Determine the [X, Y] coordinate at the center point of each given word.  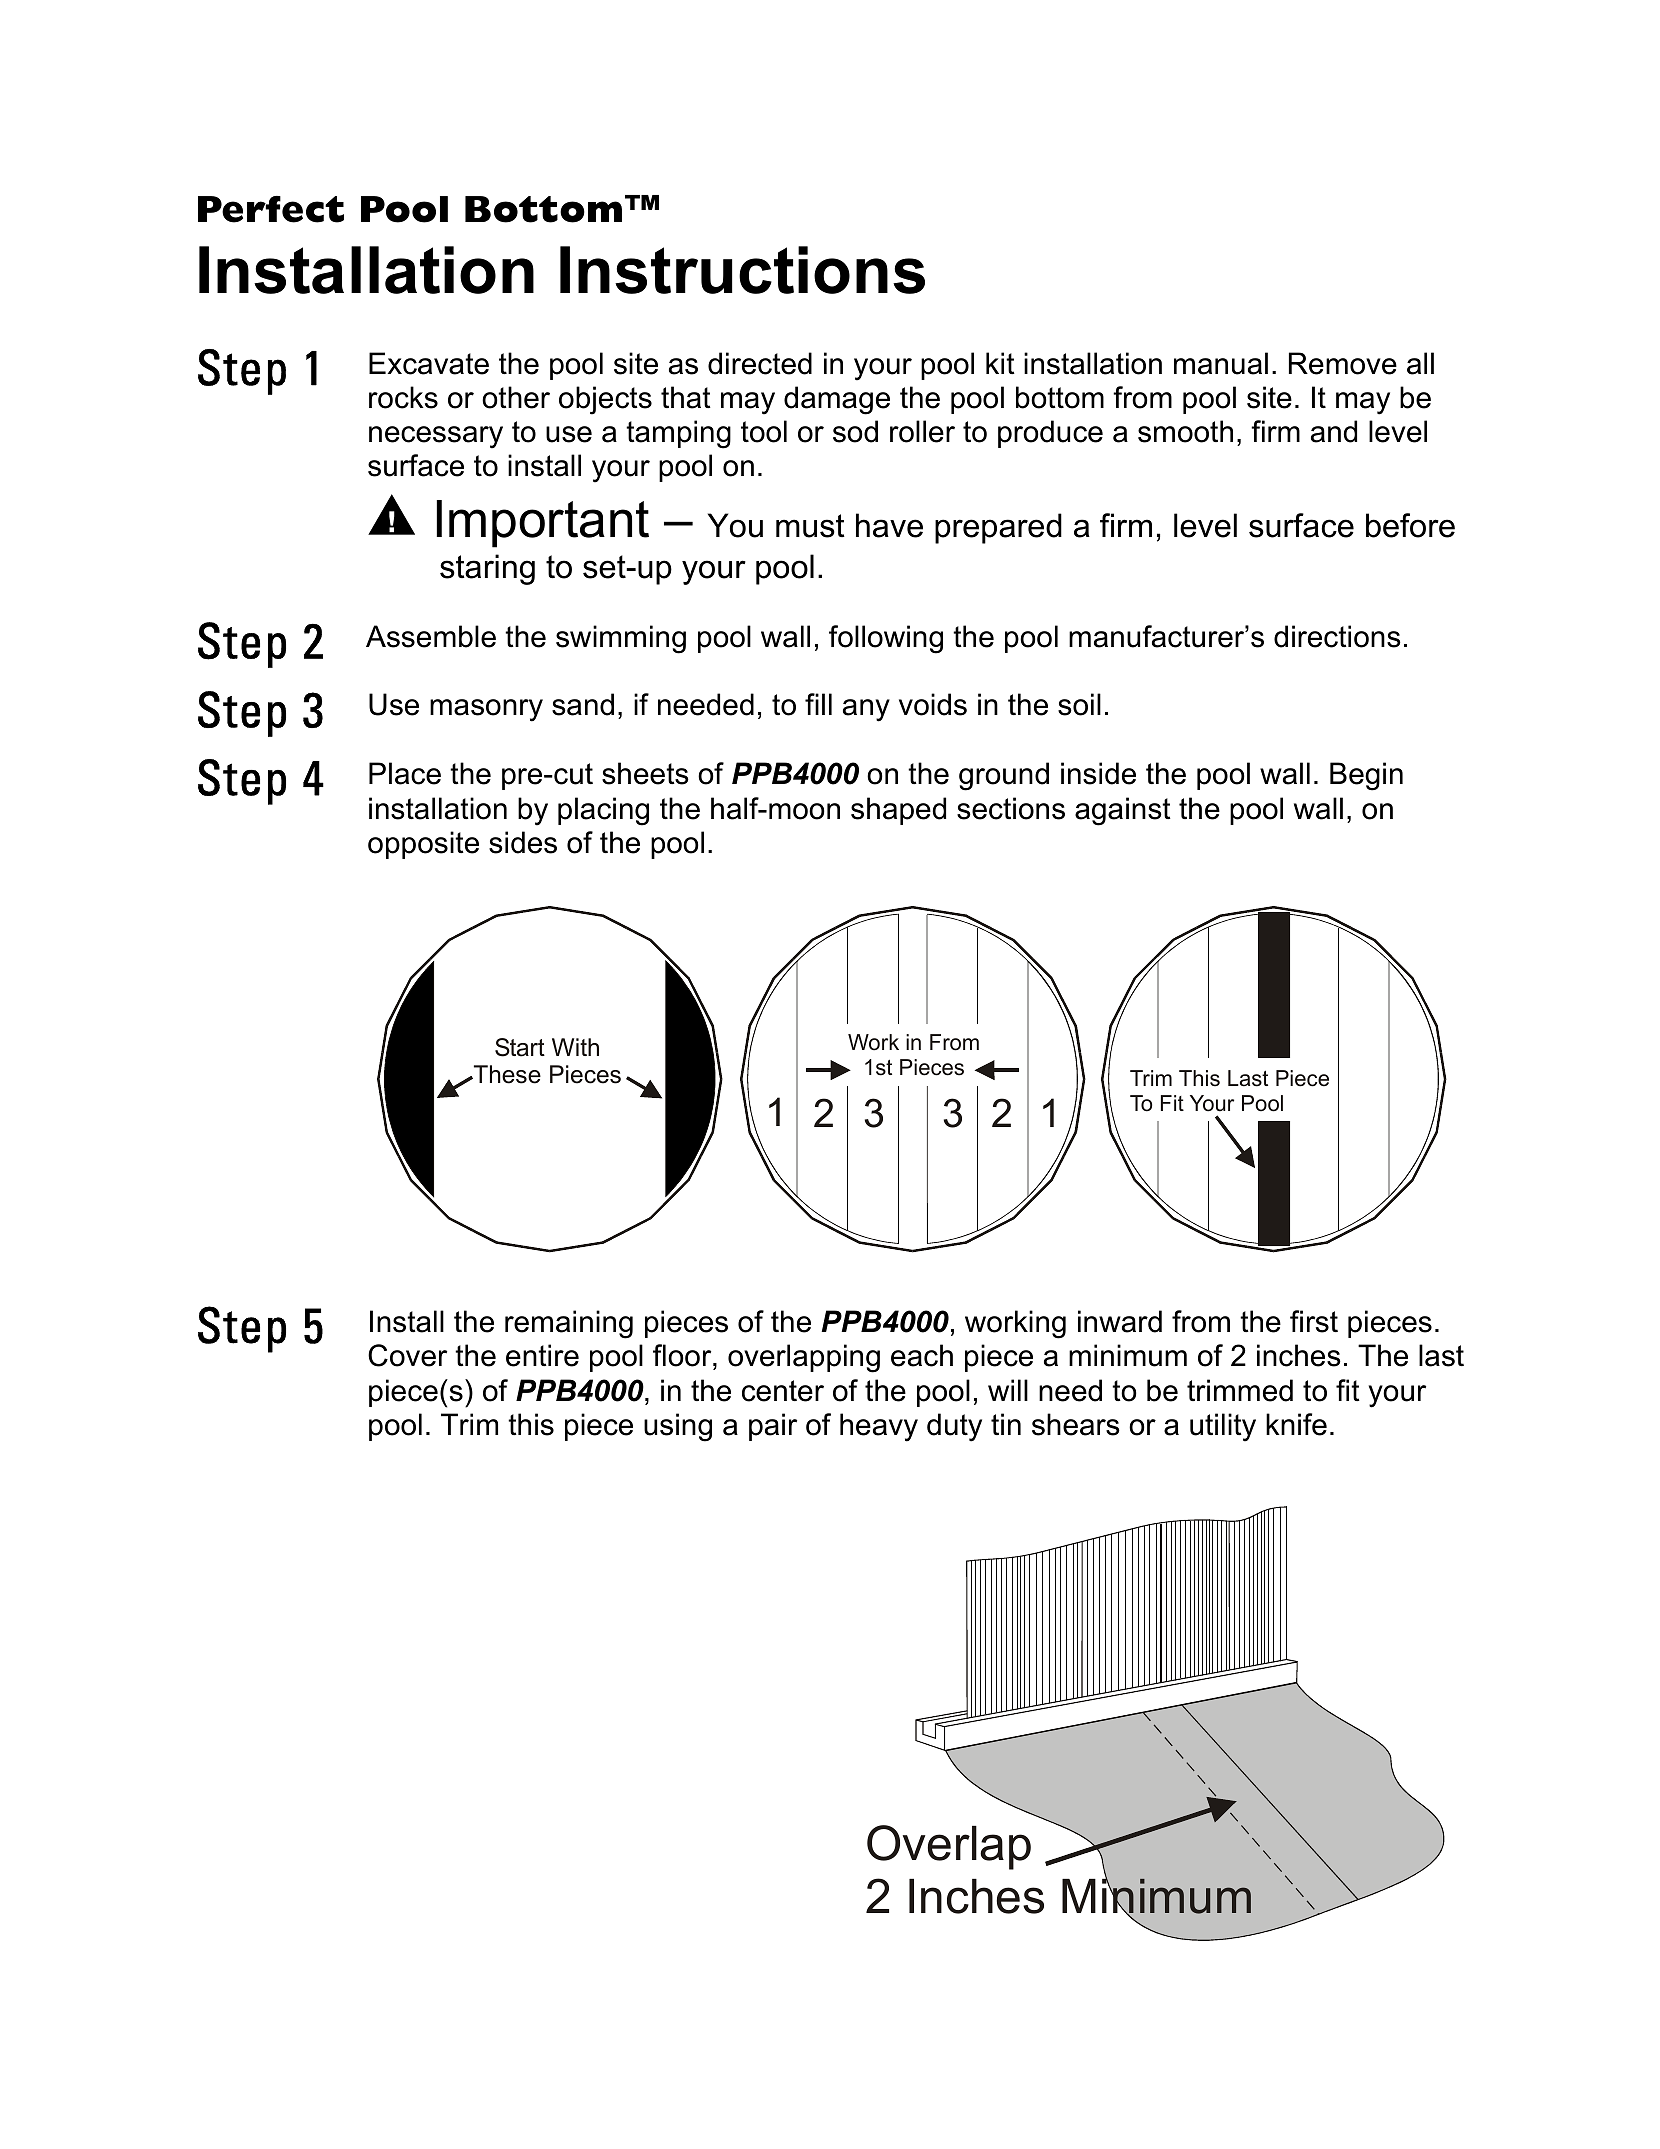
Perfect [271, 209]
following [886, 639]
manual [1221, 363]
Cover [407, 1355]
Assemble [431, 636]
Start [520, 1047]
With [575, 1047]
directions [1337, 636]
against [1123, 811]
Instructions [742, 270]
